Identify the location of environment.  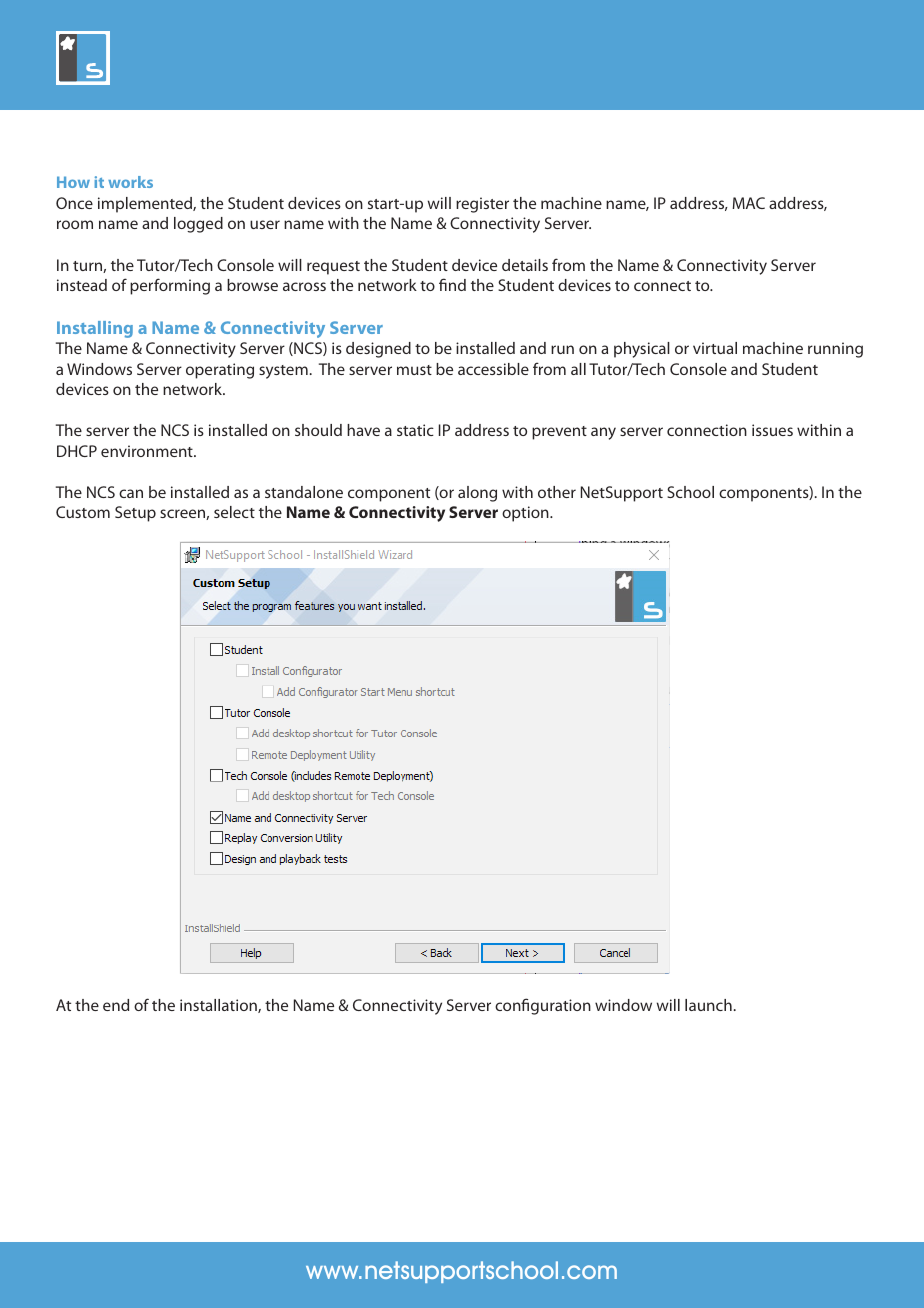
(148, 451).
